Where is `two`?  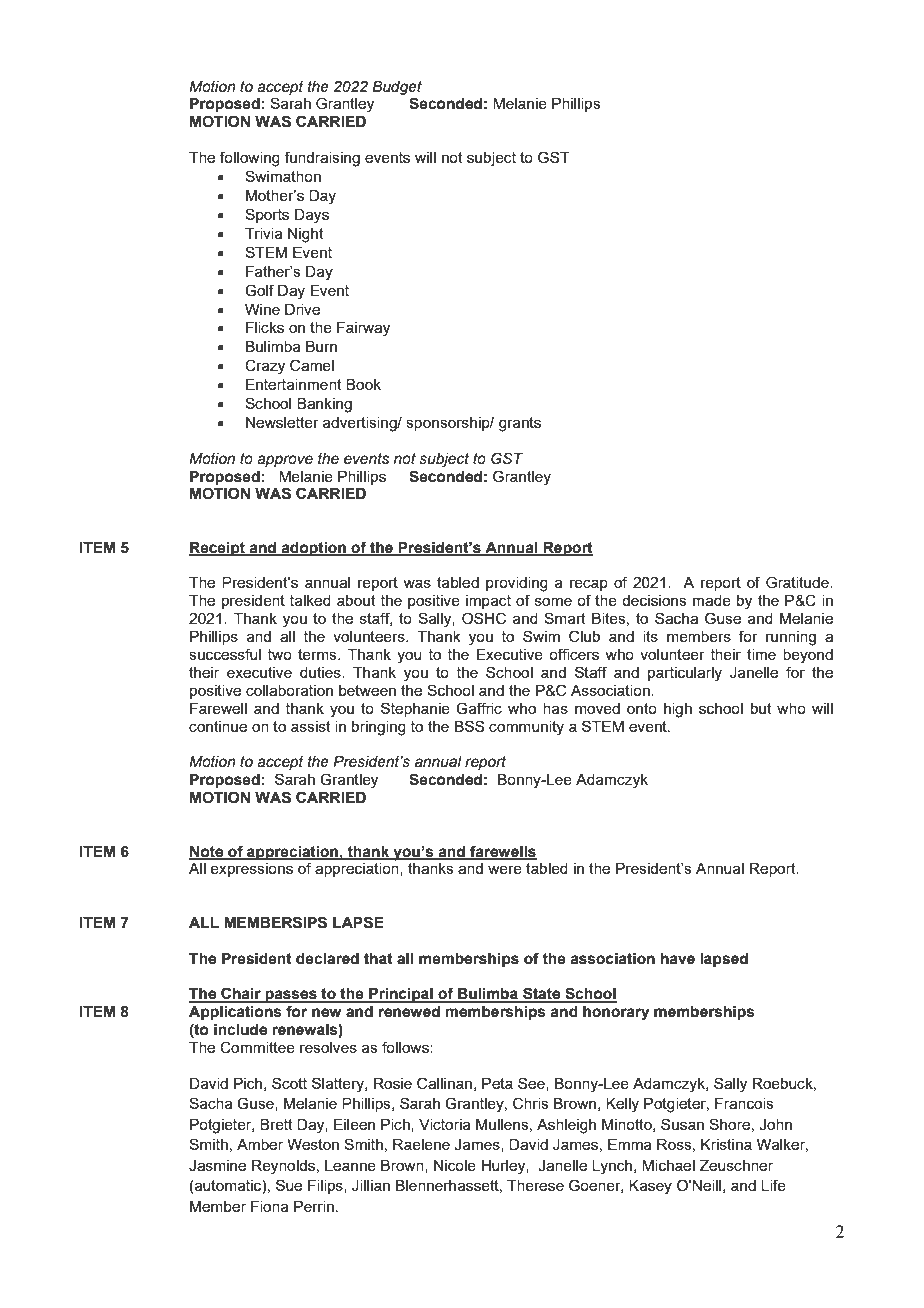 two is located at coordinates (280, 654).
